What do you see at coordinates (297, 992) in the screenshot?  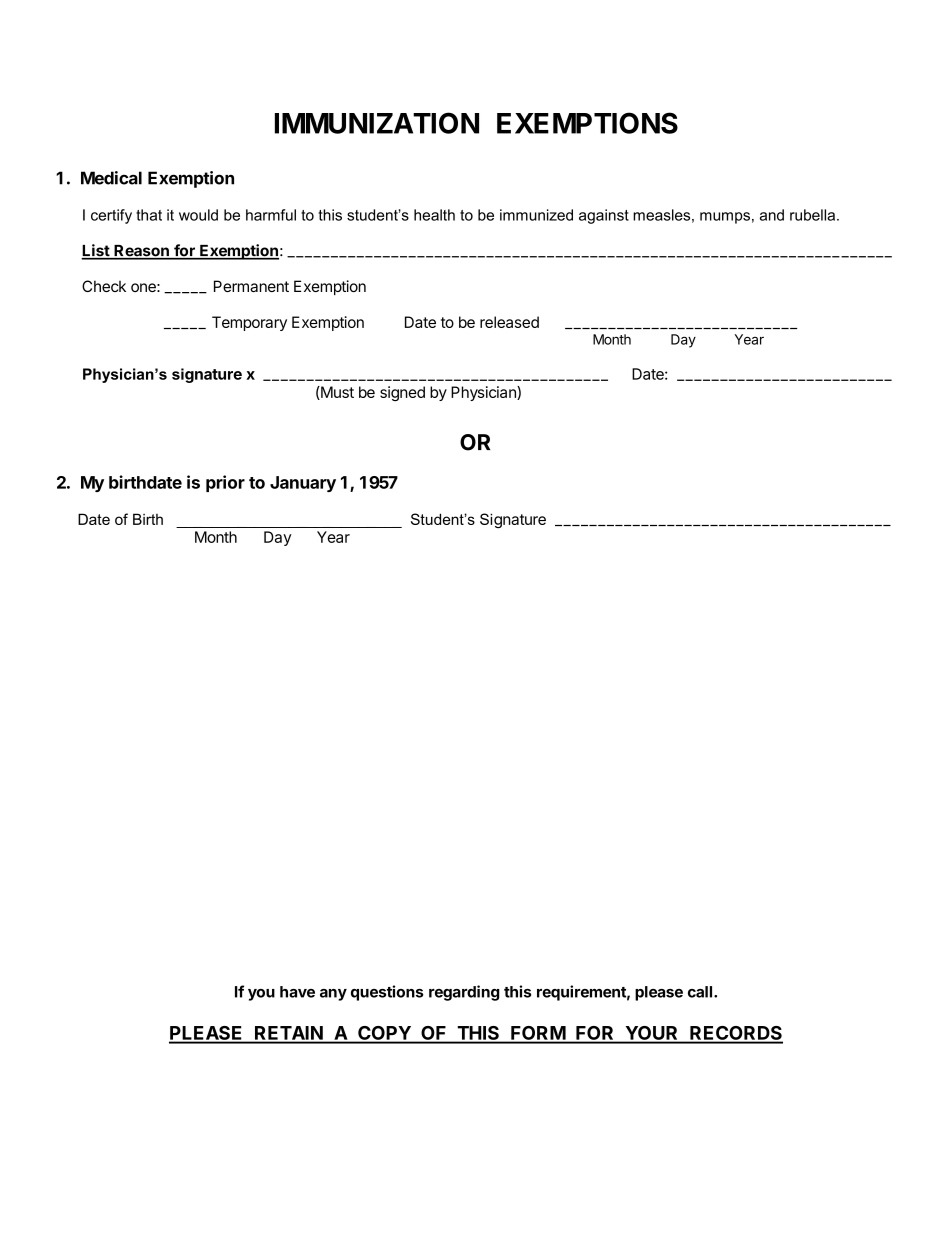 I see `have` at bounding box center [297, 992].
